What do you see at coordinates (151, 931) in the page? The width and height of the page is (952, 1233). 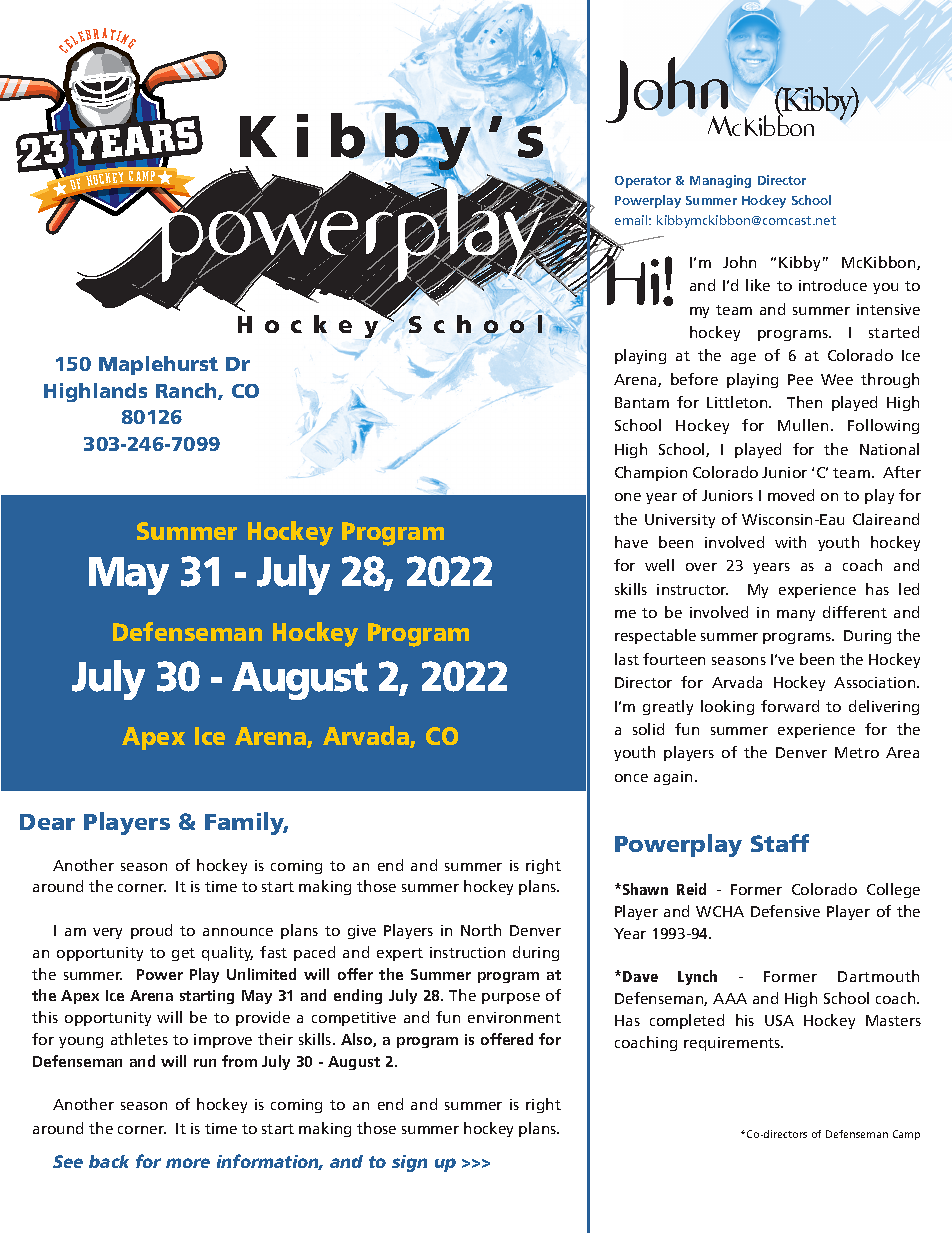 I see `proud` at bounding box center [151, 931].
